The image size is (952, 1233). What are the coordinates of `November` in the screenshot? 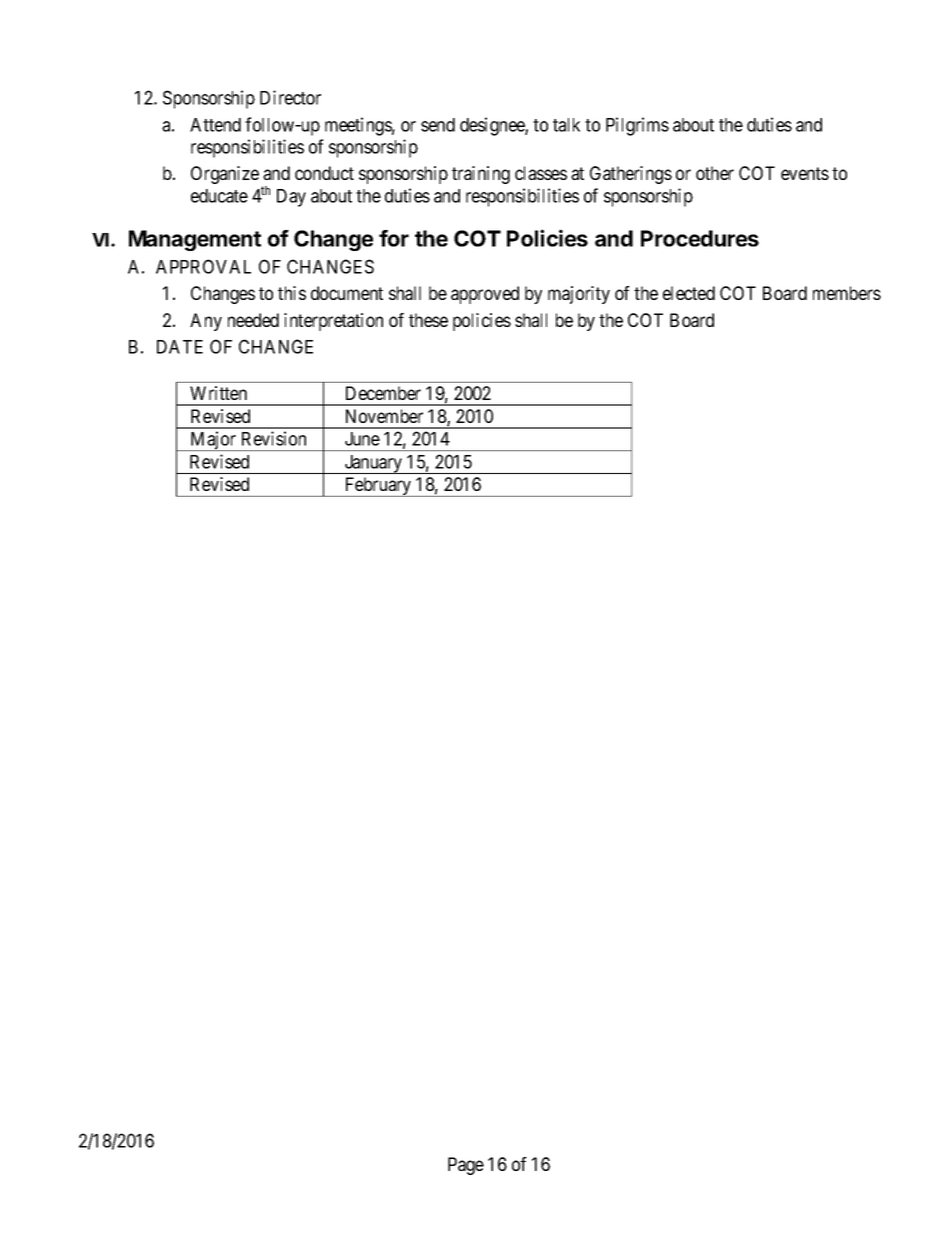 It's located at (384, 416).
